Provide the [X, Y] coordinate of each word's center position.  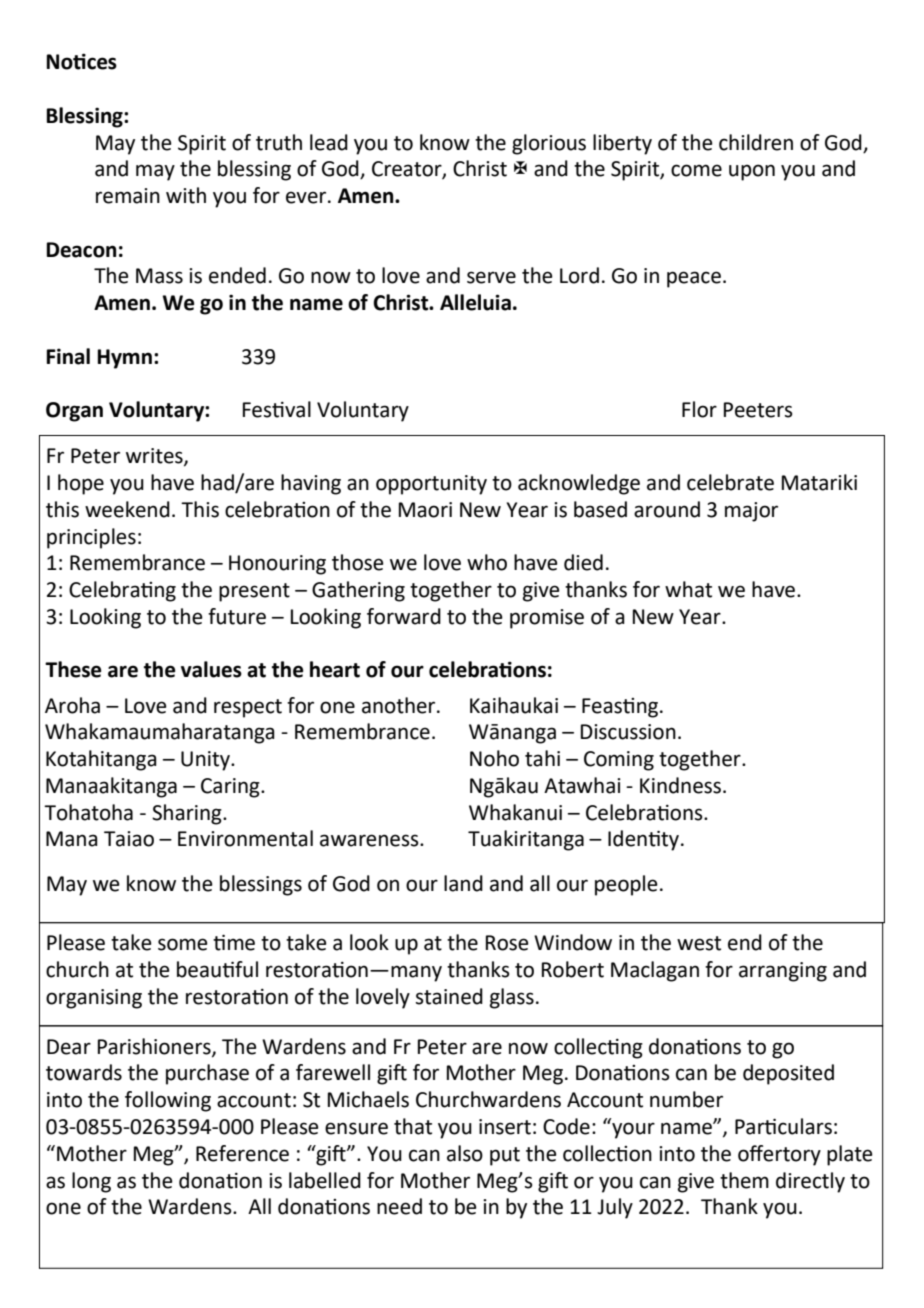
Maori [425, 510]
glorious [549, 144]
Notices [81, 61]
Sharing [188, 814]
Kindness [682, 785]
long [91, 1182]
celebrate [730, 482]
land [463, 883]
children [756, 142]
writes [155, 457]
